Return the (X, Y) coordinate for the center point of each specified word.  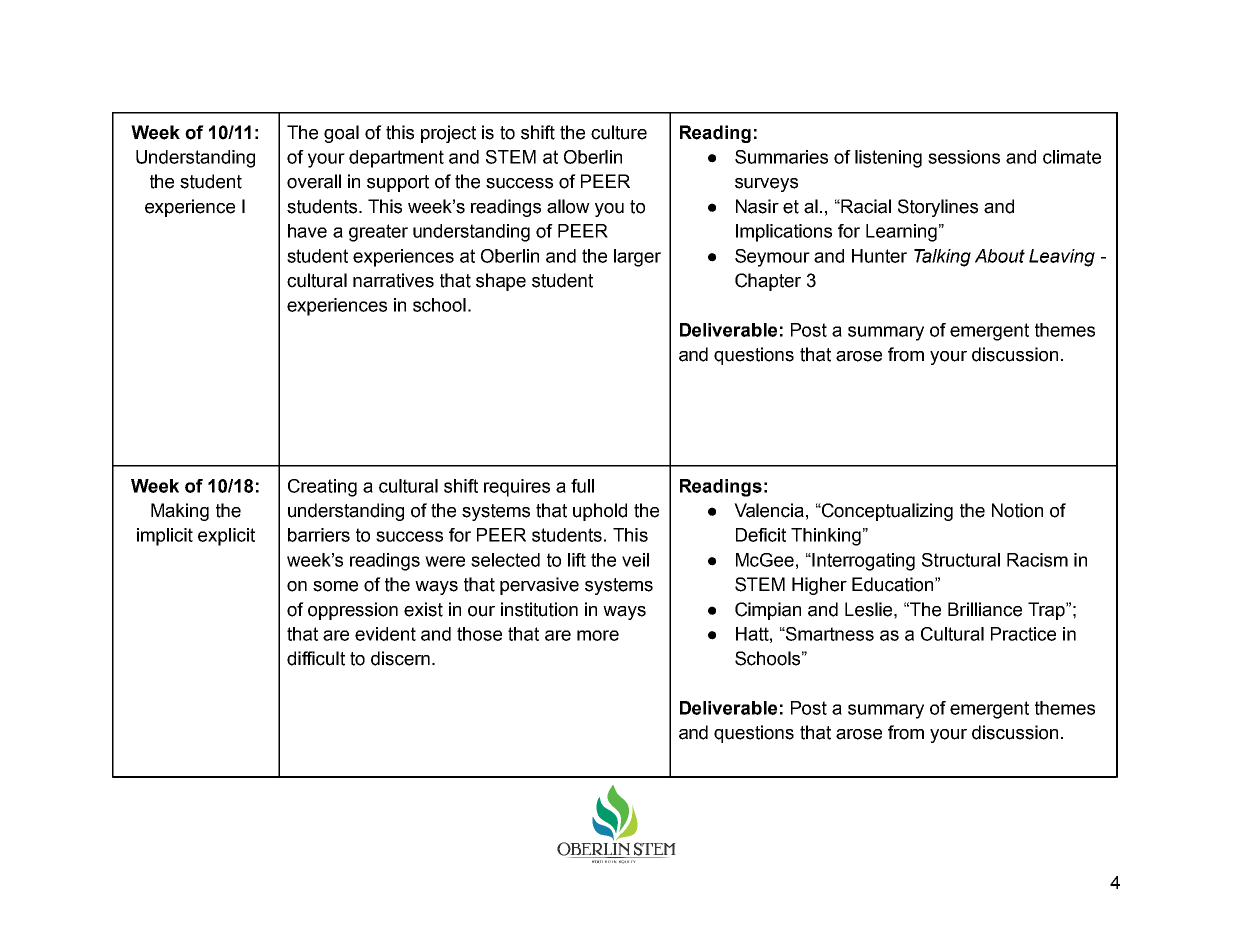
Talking (942, 258)
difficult (316, 658)
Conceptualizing (886, 512)
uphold (600, 512)
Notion (1017, 510)
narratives (393, 280)
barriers (319, 535)
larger (637, 258)
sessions (964, 157)
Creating (322, 488)
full (582, 486)
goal (341, 134)
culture (619, 132)
